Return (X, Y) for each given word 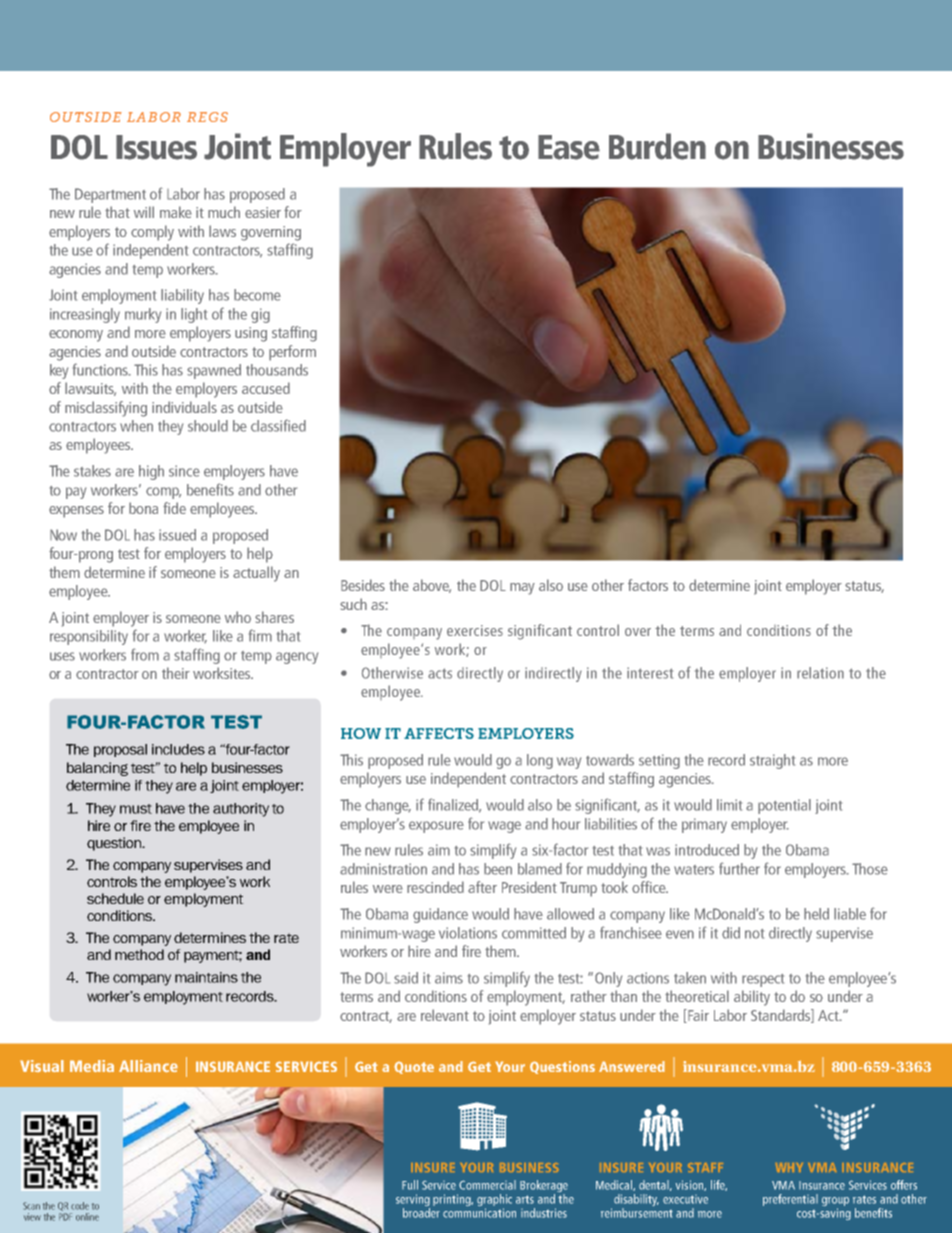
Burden (657, 146)
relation (820, 673)
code (80, 1206)
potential (784, 806)
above (432, 586)
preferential (790, 1200)
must (136, 809)
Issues (156, 147)
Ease (569, 147)
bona (143, 508)
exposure (436, 827)
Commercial (487, 1185)
